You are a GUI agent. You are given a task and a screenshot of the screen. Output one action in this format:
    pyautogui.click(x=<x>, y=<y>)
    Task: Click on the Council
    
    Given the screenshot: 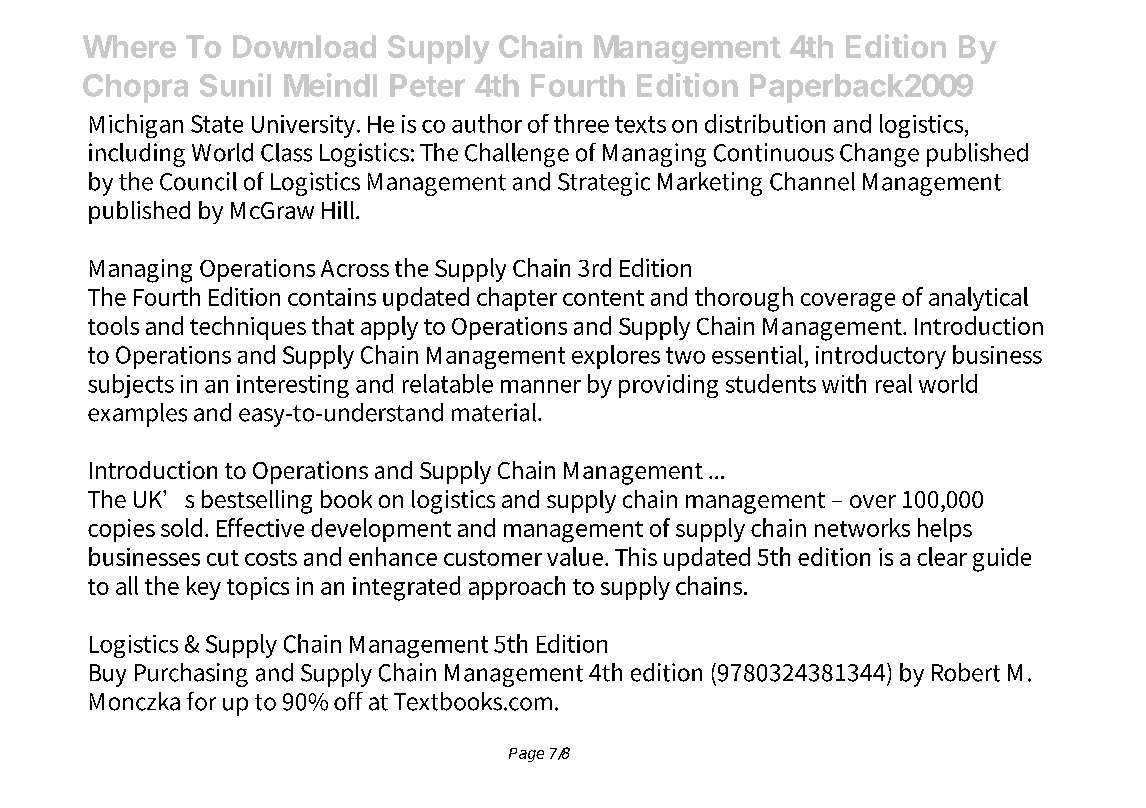 What is the action you would take?
    pyautogui.click(x=198, y=181)
